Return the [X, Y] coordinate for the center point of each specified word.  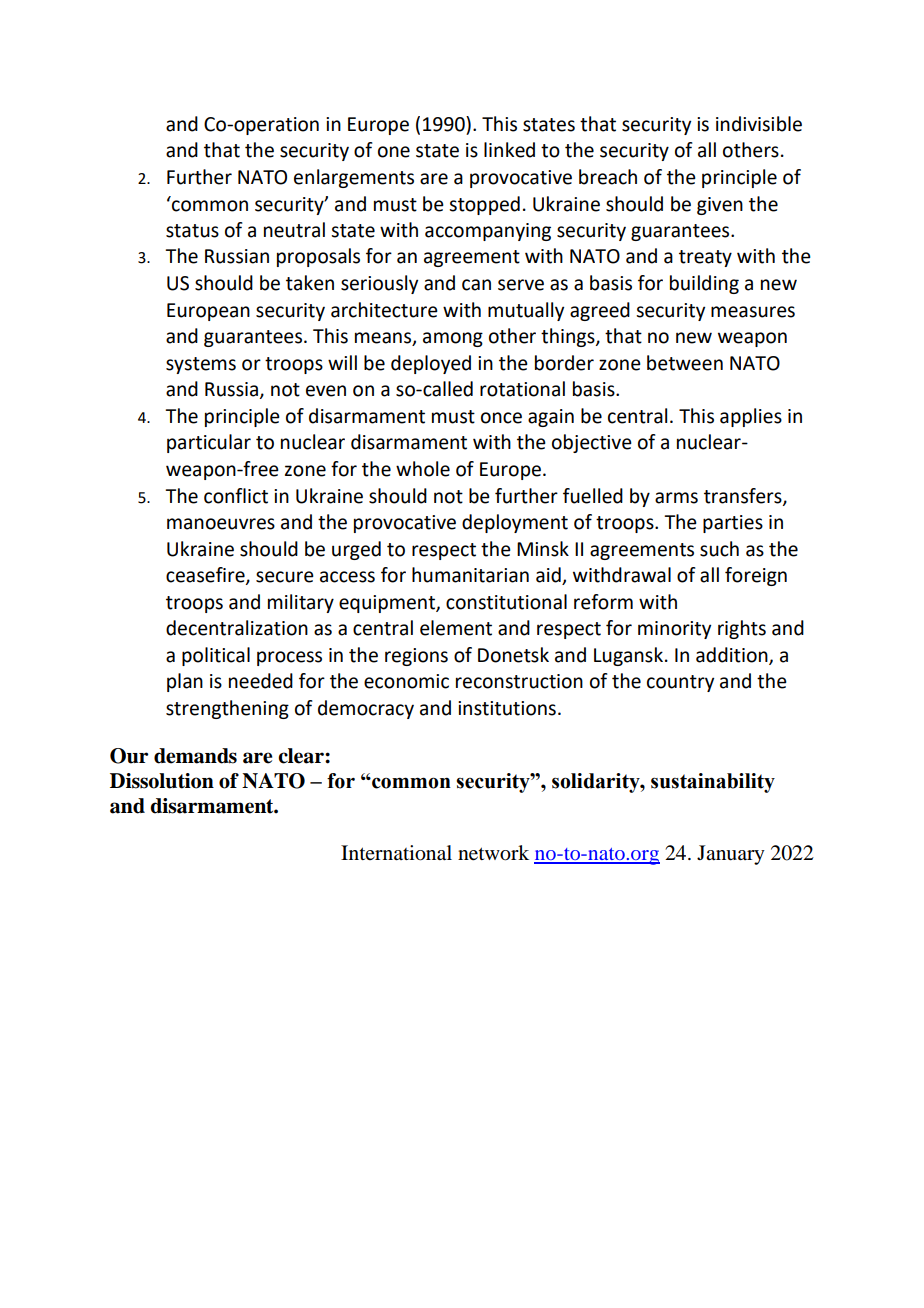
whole [423, 469]
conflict [236, 496]
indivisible [759, 124]
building [704, 284]
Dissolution [162, 781]
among [453, 339]
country [680, 683]
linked [509, 150]
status [192, 231]
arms [676, 498]
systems [201, 365]
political [216, 656]
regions [416, 657]
